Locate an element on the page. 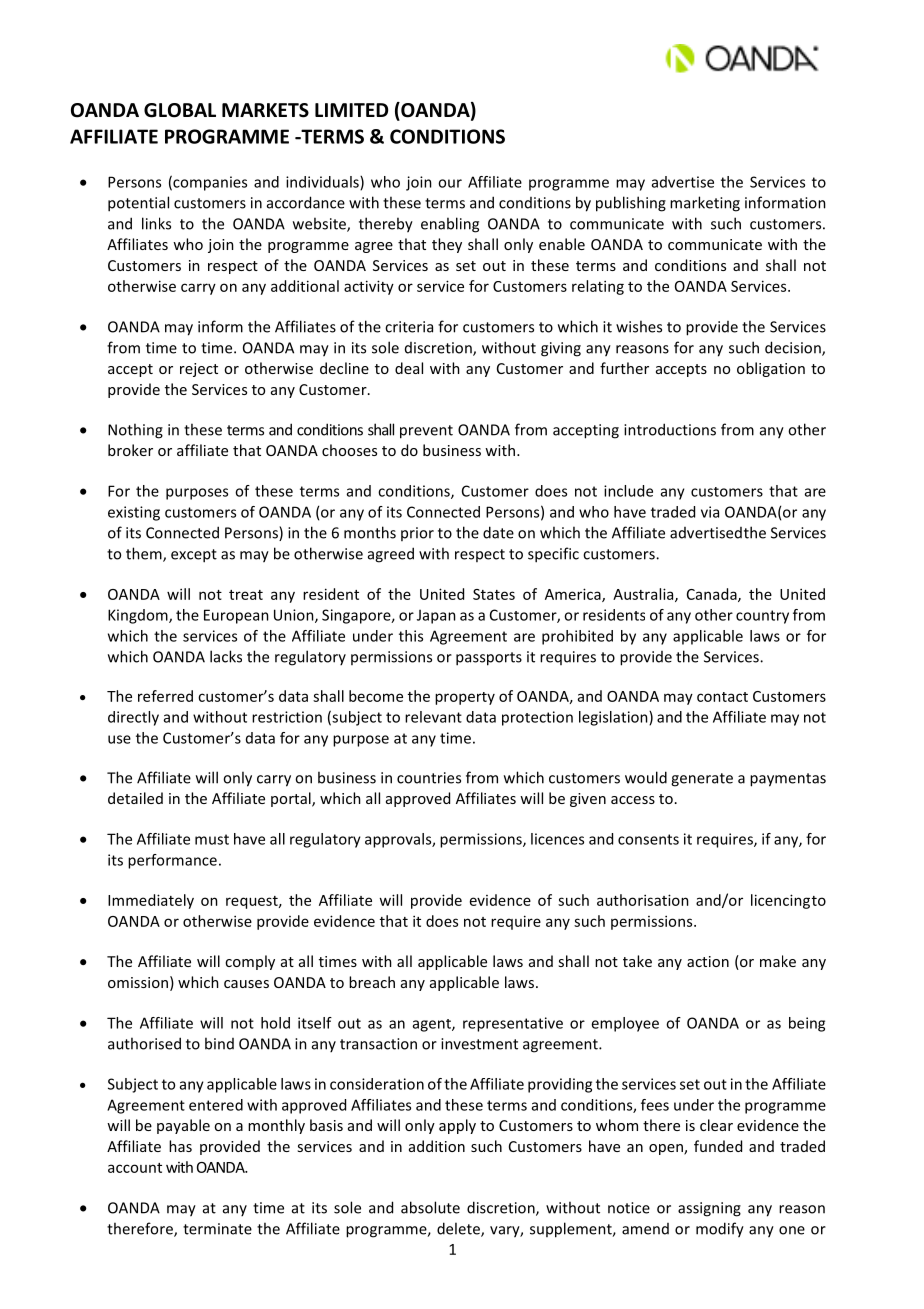  our is located at coordinates (450, 183).
